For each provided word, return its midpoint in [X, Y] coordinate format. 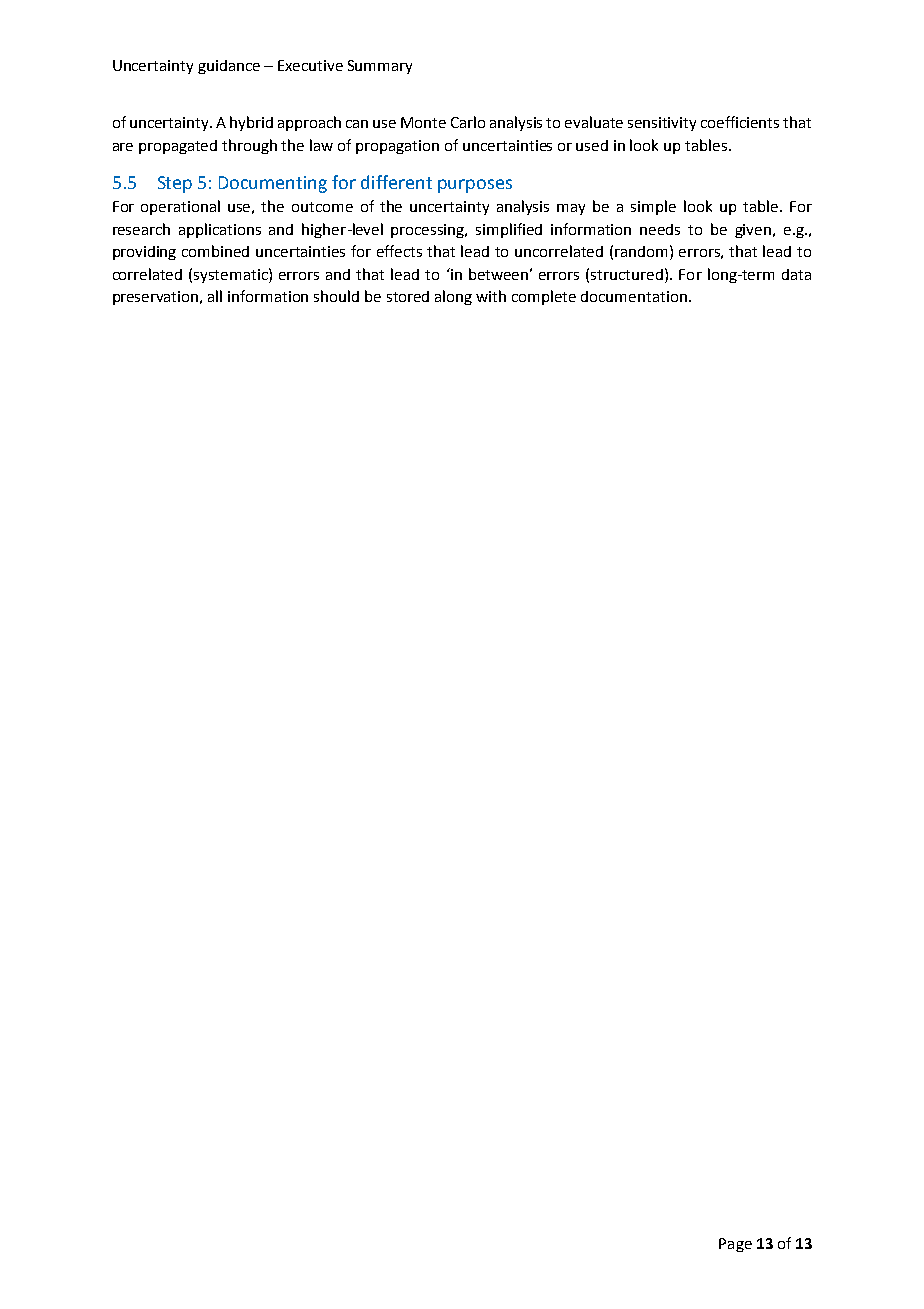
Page [735, 1245]
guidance [229, 67]
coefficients [740, 122]
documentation [634, 296]
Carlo [468, 122]
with [491, 296]
